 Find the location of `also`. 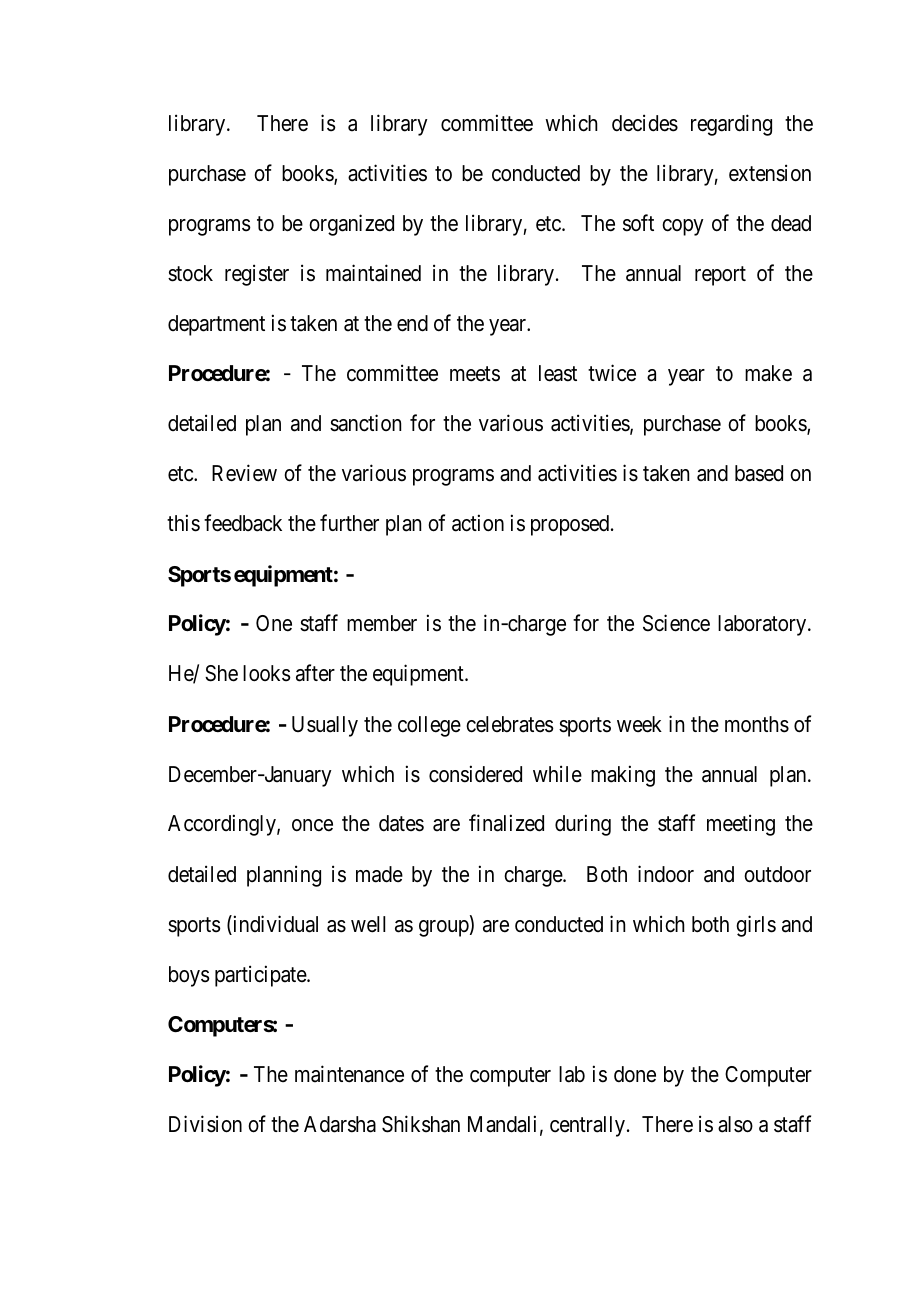

also is located at coordinates (735, 1124).
